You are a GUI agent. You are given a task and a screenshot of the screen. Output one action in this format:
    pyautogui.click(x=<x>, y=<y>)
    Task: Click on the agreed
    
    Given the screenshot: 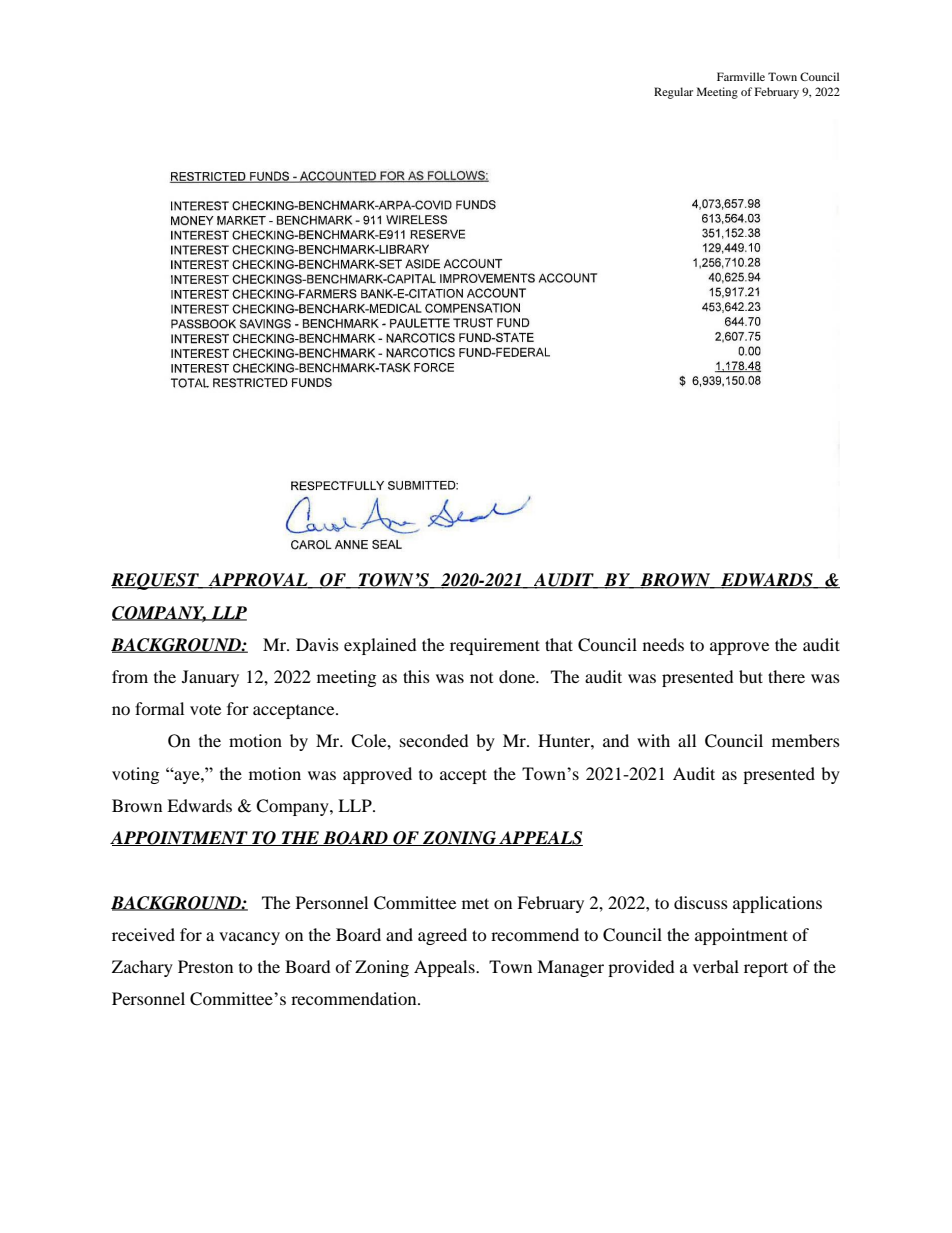 What is the action you would take?
    pyautogui.click(x=442, y=936)
